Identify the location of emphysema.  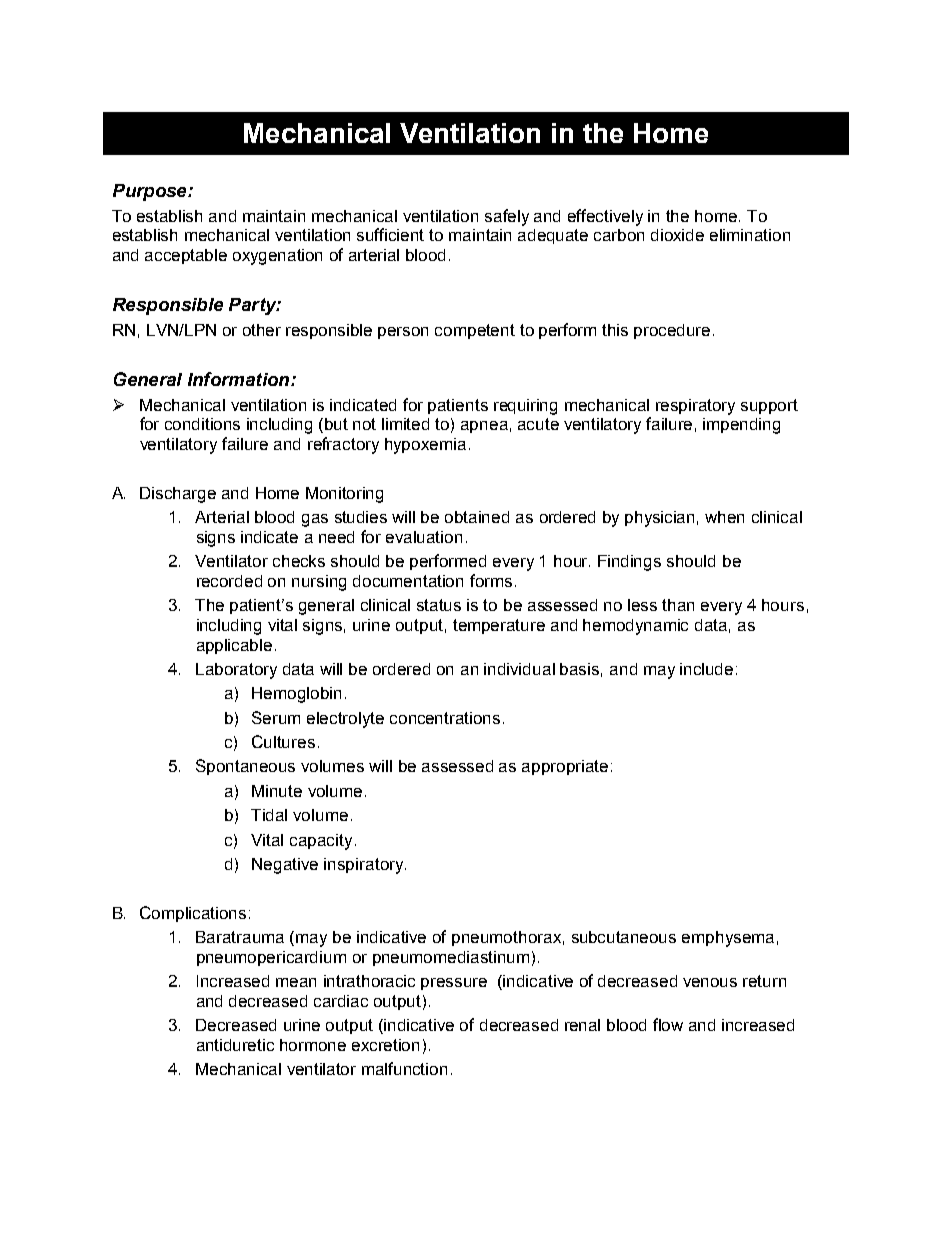
(728, 939).
